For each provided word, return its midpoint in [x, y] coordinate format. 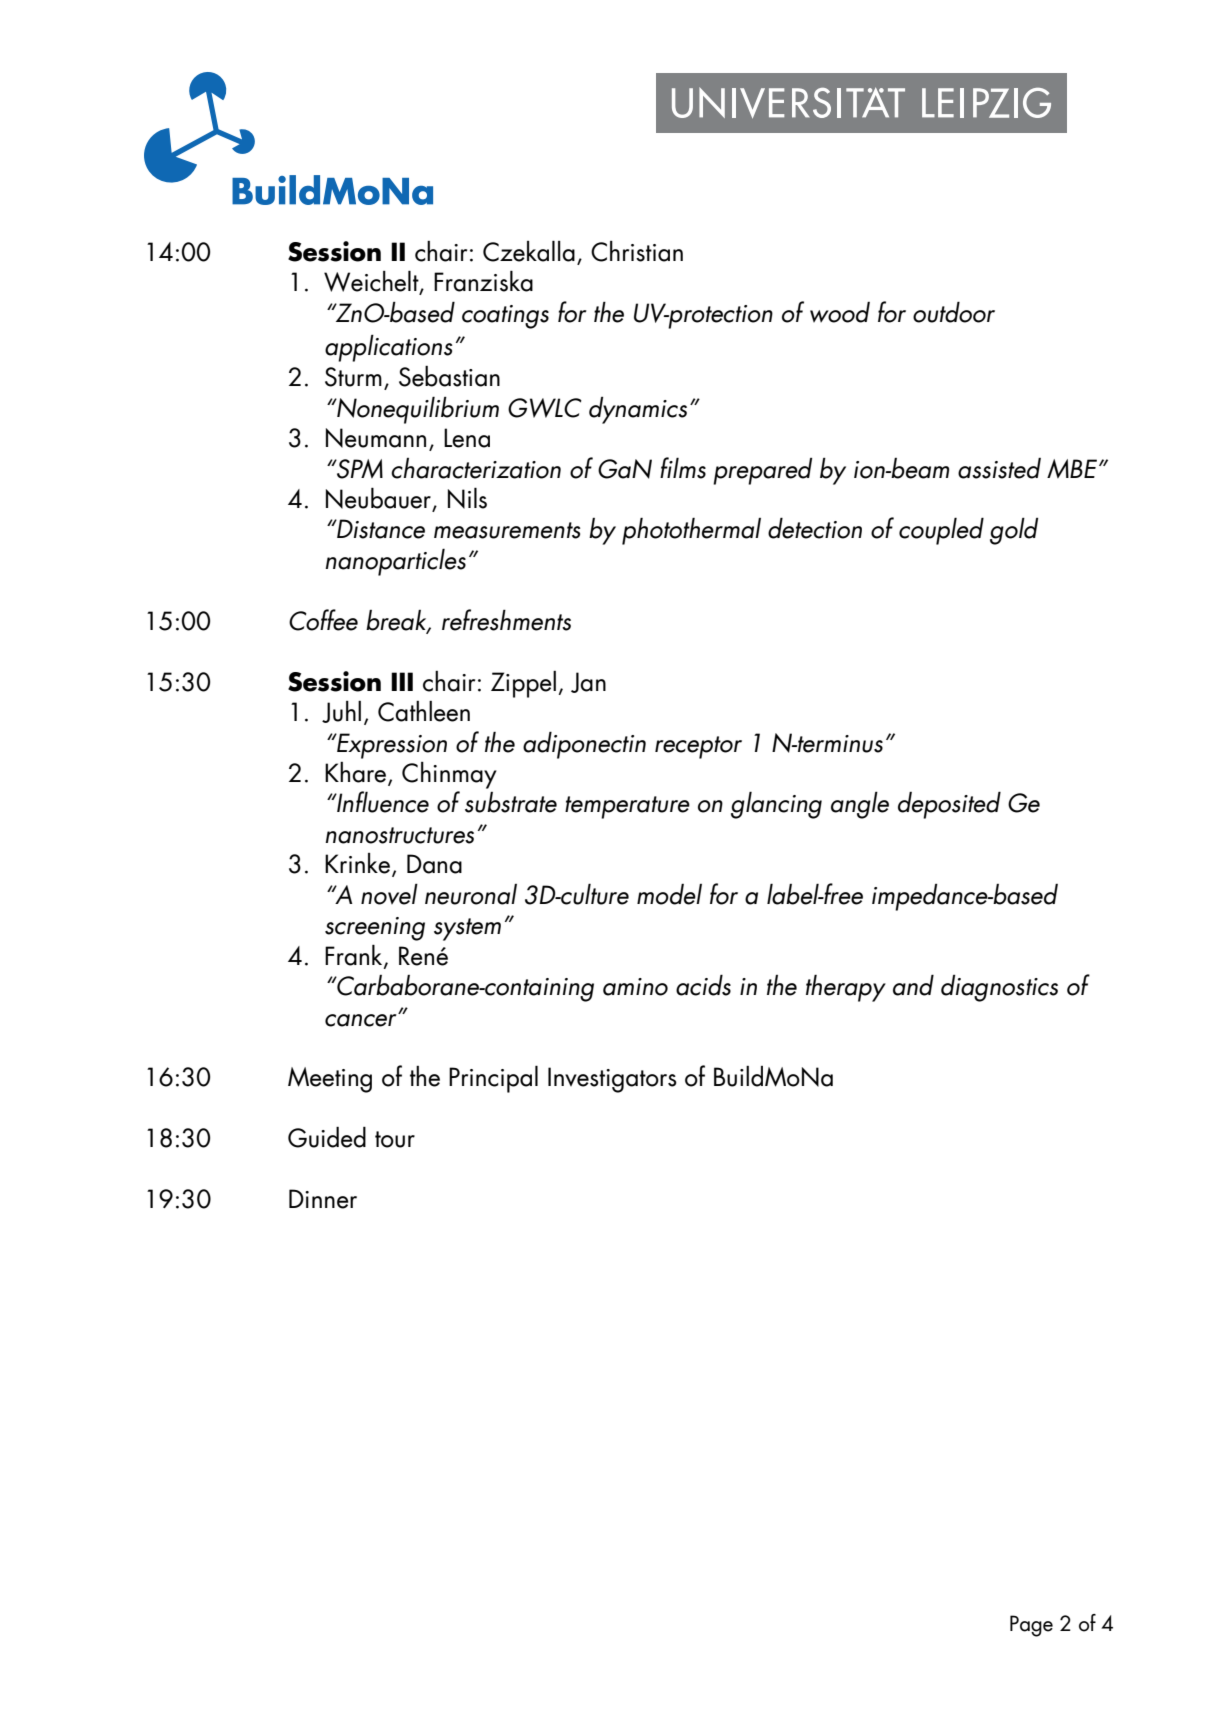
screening [375, 929]
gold [1014, 531]
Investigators [612, 1080]
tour [395, 1139]
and [913, 985]
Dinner [323, 1199]
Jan [588, 682]
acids [703, 985]
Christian [637, 251]
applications [388, 348]
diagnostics [999, 988]
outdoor [954, 312]
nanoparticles [395, 562]
